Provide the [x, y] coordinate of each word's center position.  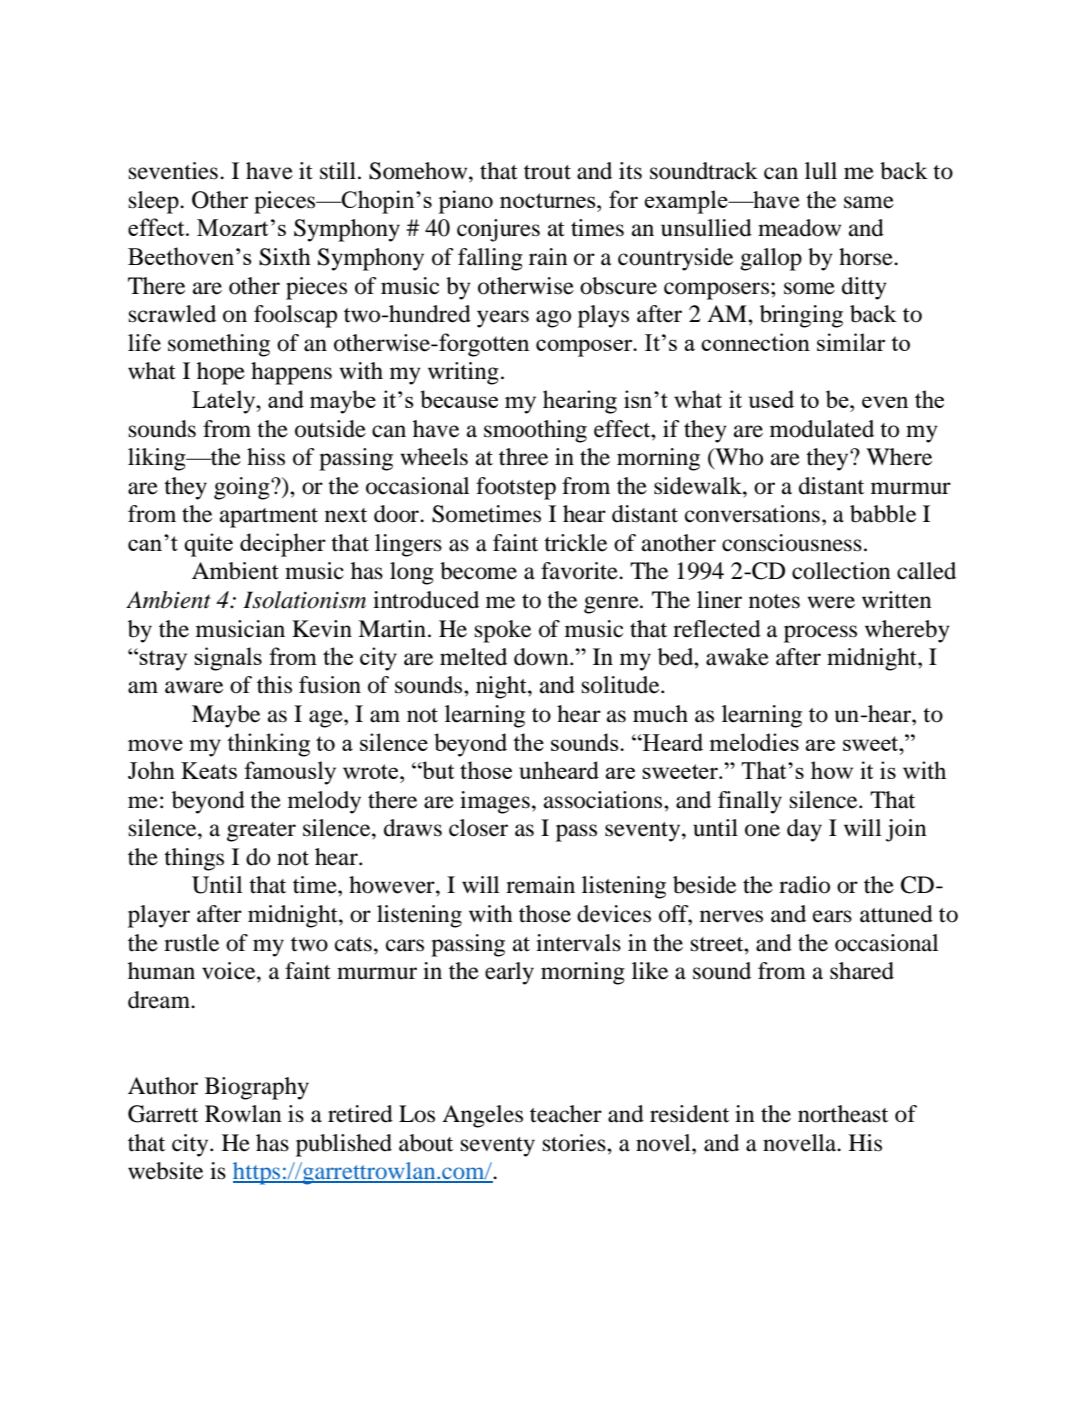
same [869, 202]
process [820, 634]
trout [547, 172]
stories [575, 1143]
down [542, 657]
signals [228, 659]
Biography [257, 1088]
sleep [155, 202]
